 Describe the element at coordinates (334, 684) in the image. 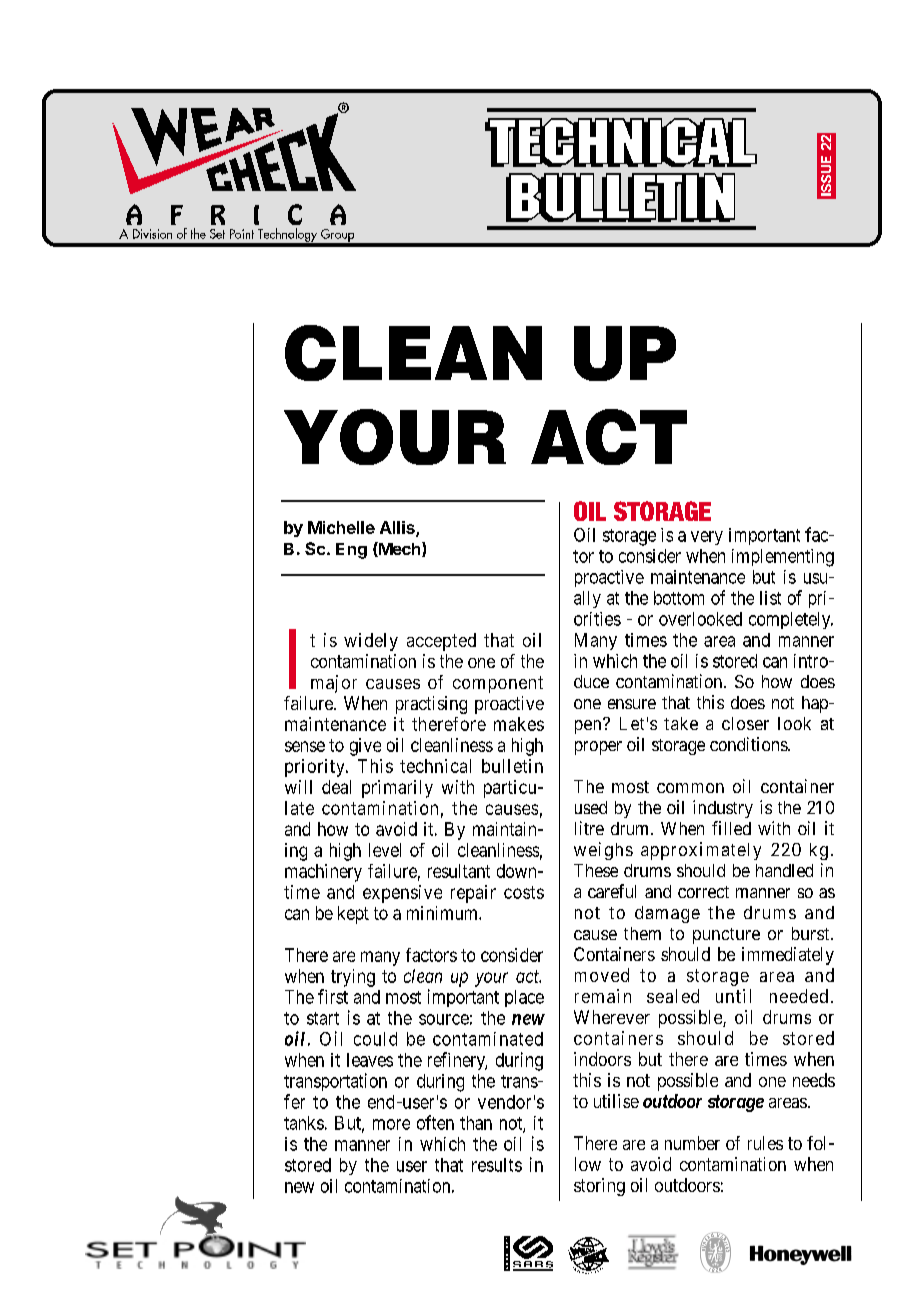

I see `major` at that location.
